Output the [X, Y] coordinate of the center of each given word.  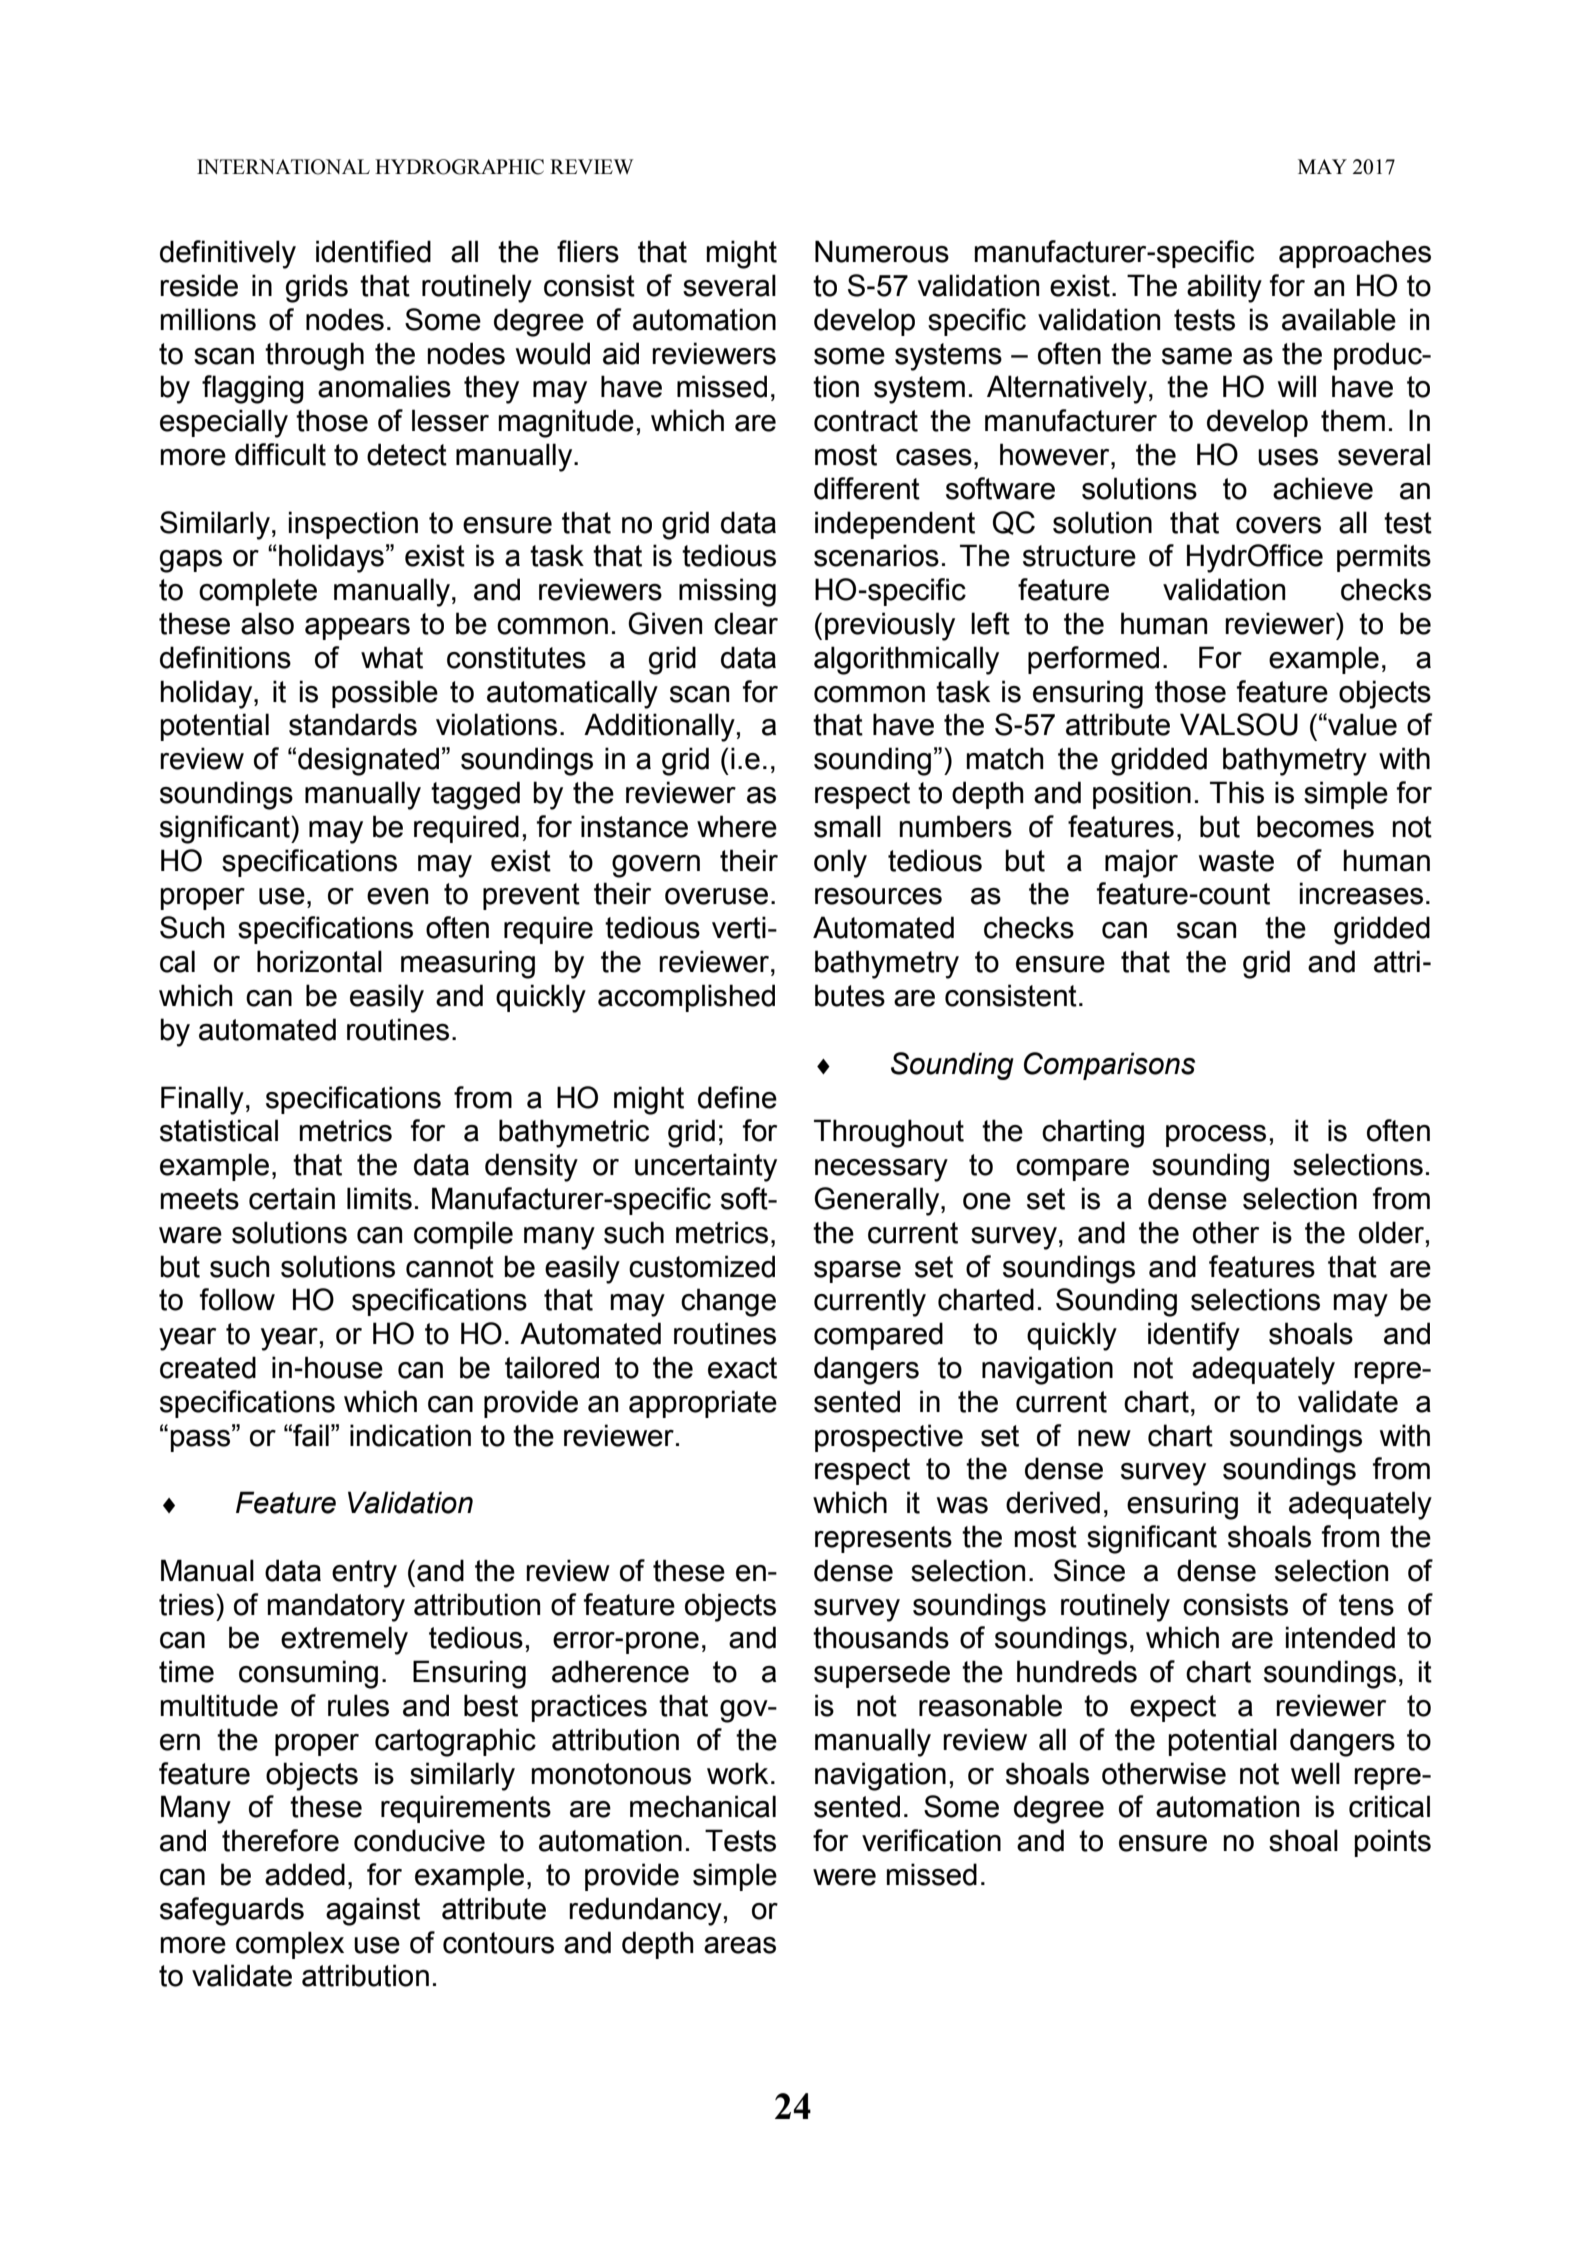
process [1216, 1136]
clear [746, 623]
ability [1224, 288]
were [844, 1877]
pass [202, 1440]
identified [373, 251]
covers [1278, 525]
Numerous [882, 251]
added [305, 1874]
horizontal [319, 961]
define [737, 1097]
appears [357, 629]
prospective [889, 1438]
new [1104, 1438]
